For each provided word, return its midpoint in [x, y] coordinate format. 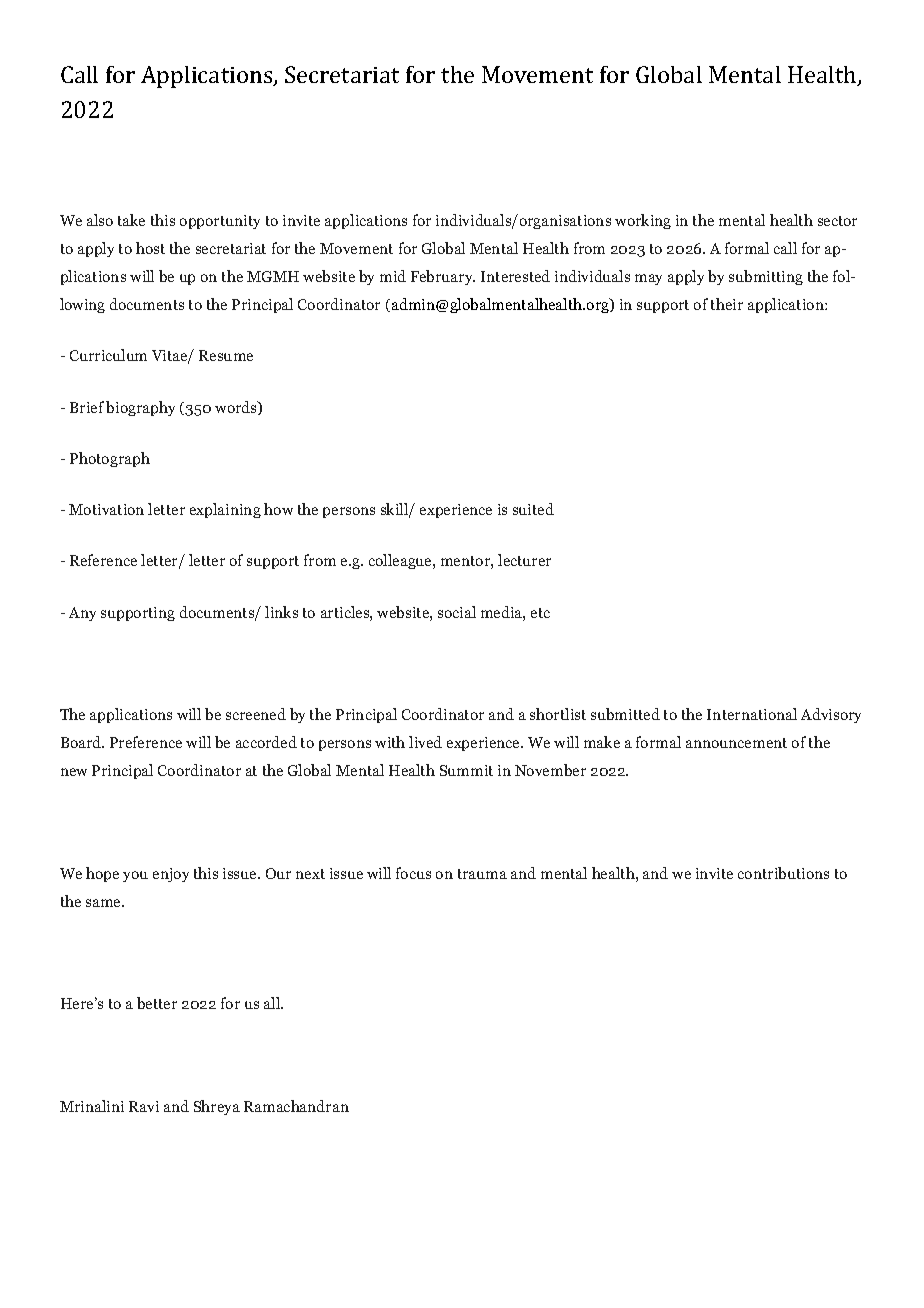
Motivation [106, 509]
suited [533, 509]
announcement [736, 743]
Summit [466, 770]
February [443, 277]
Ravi [144, 1106]
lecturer [524, 560]
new [74, 772]
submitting [766, 277]
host [150, 248]
